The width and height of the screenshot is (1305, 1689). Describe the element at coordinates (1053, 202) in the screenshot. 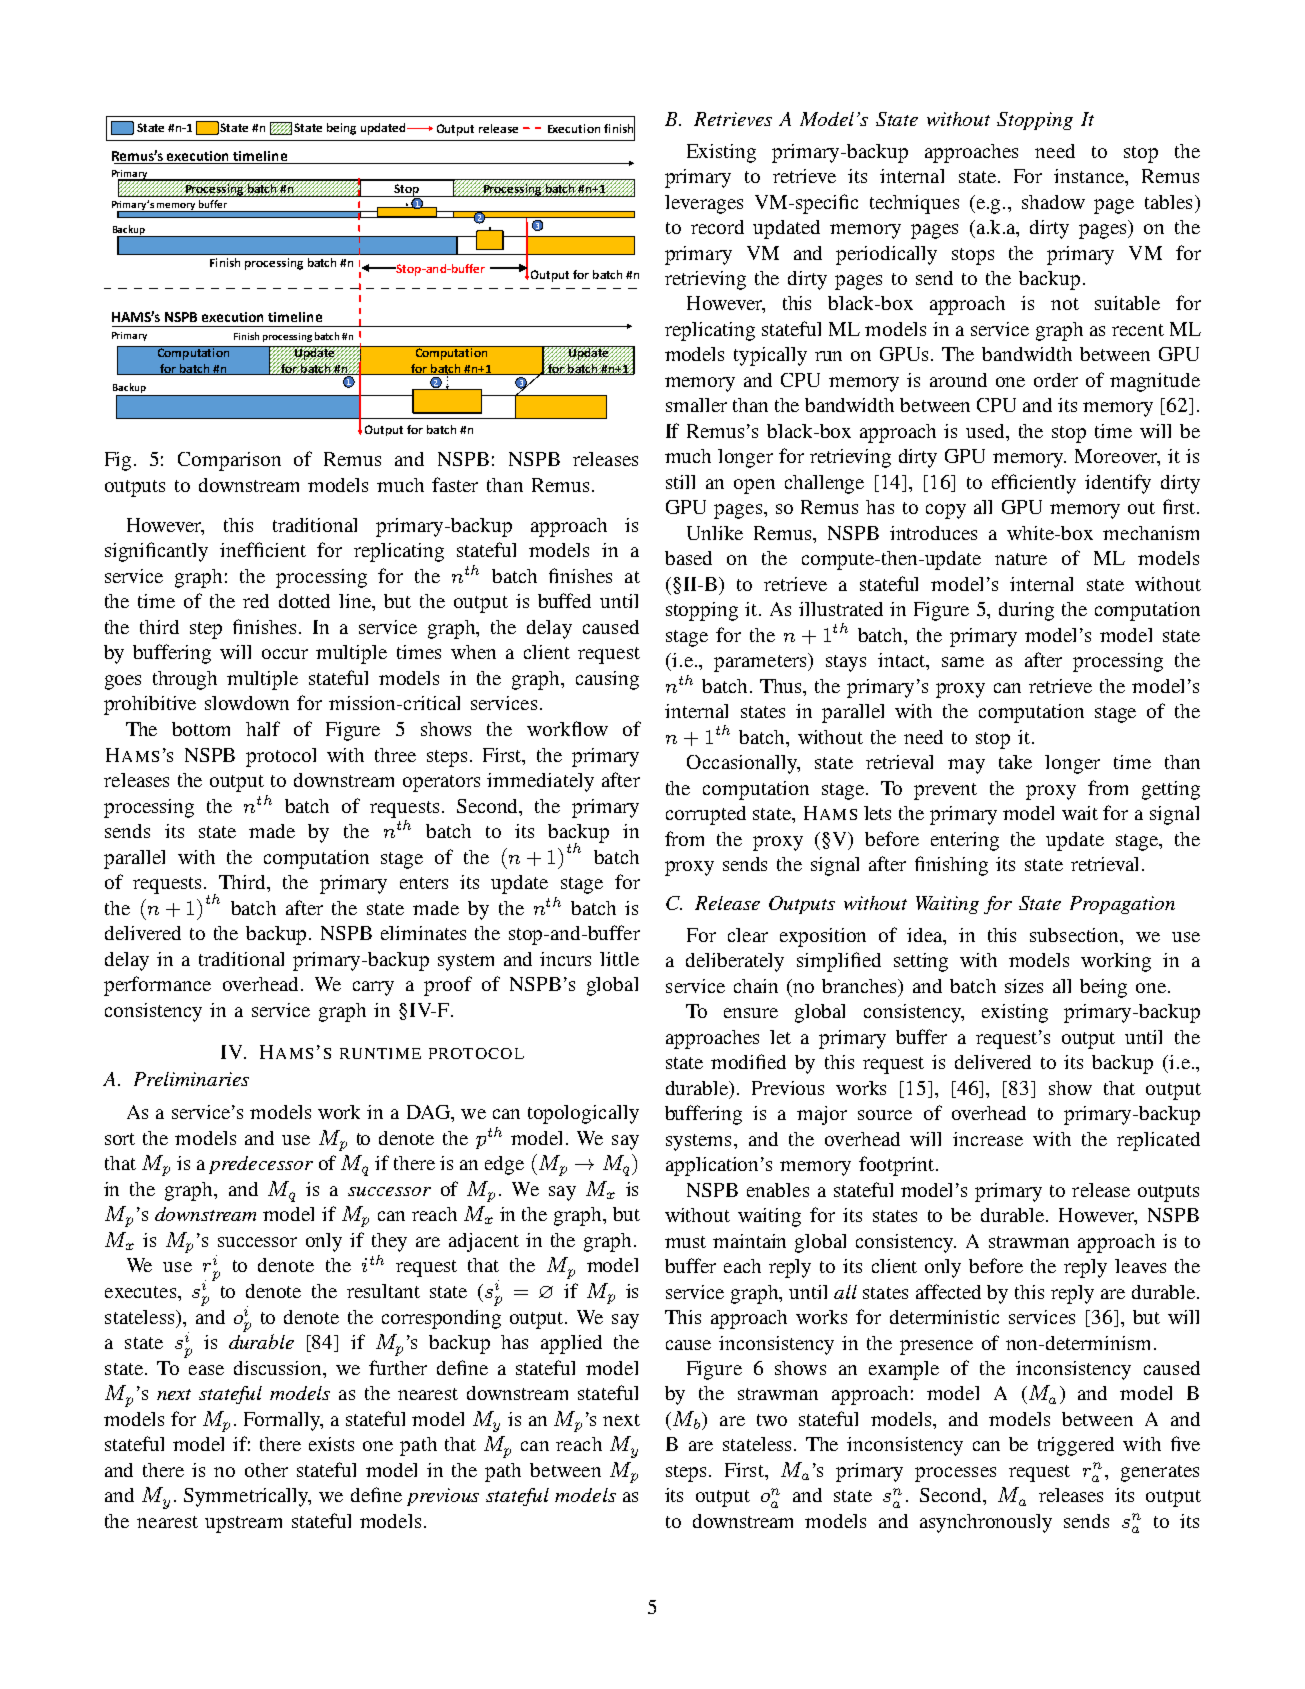

I see `shadow` at that location.
